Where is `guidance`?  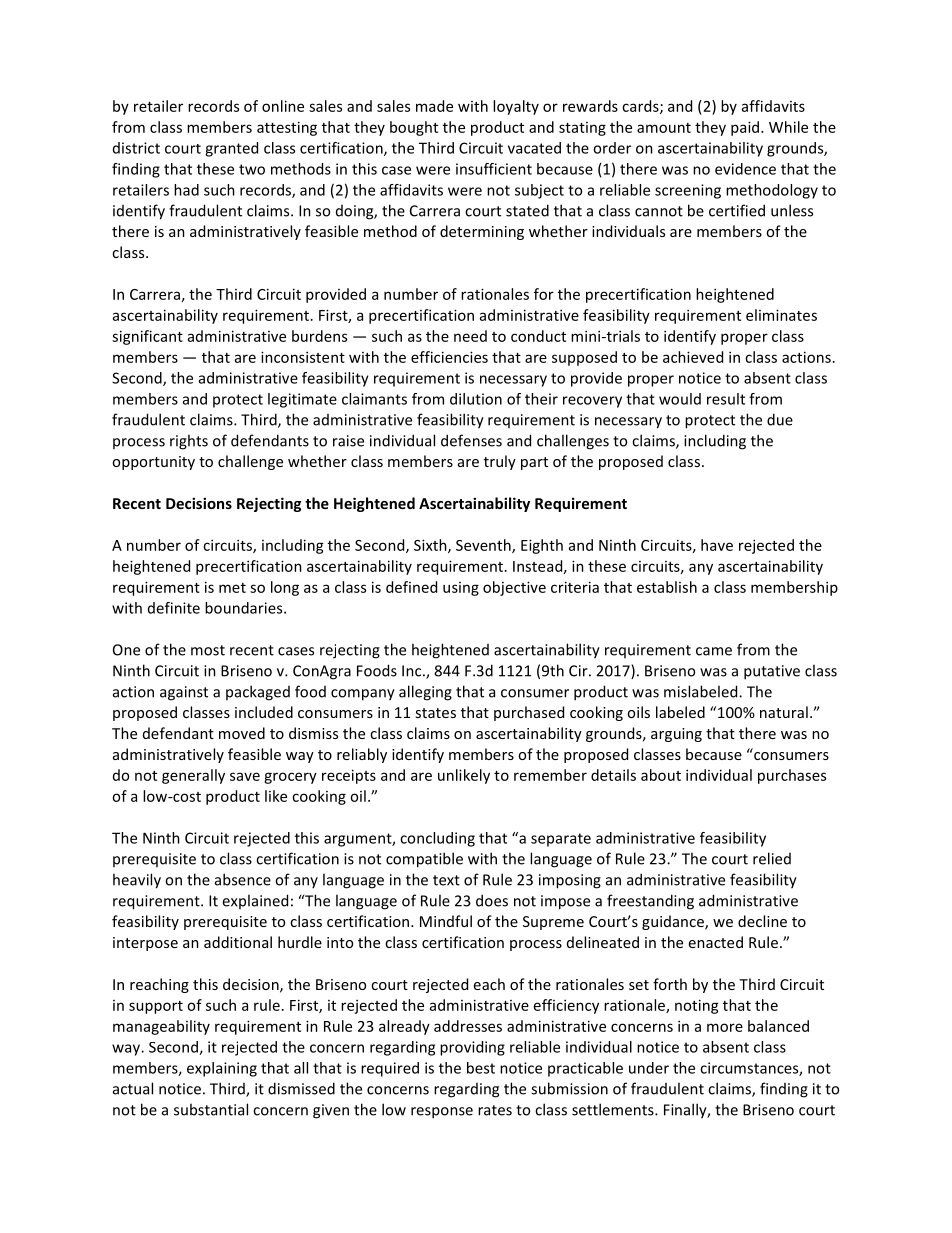 guidance is located at coordinates (674, 922).
